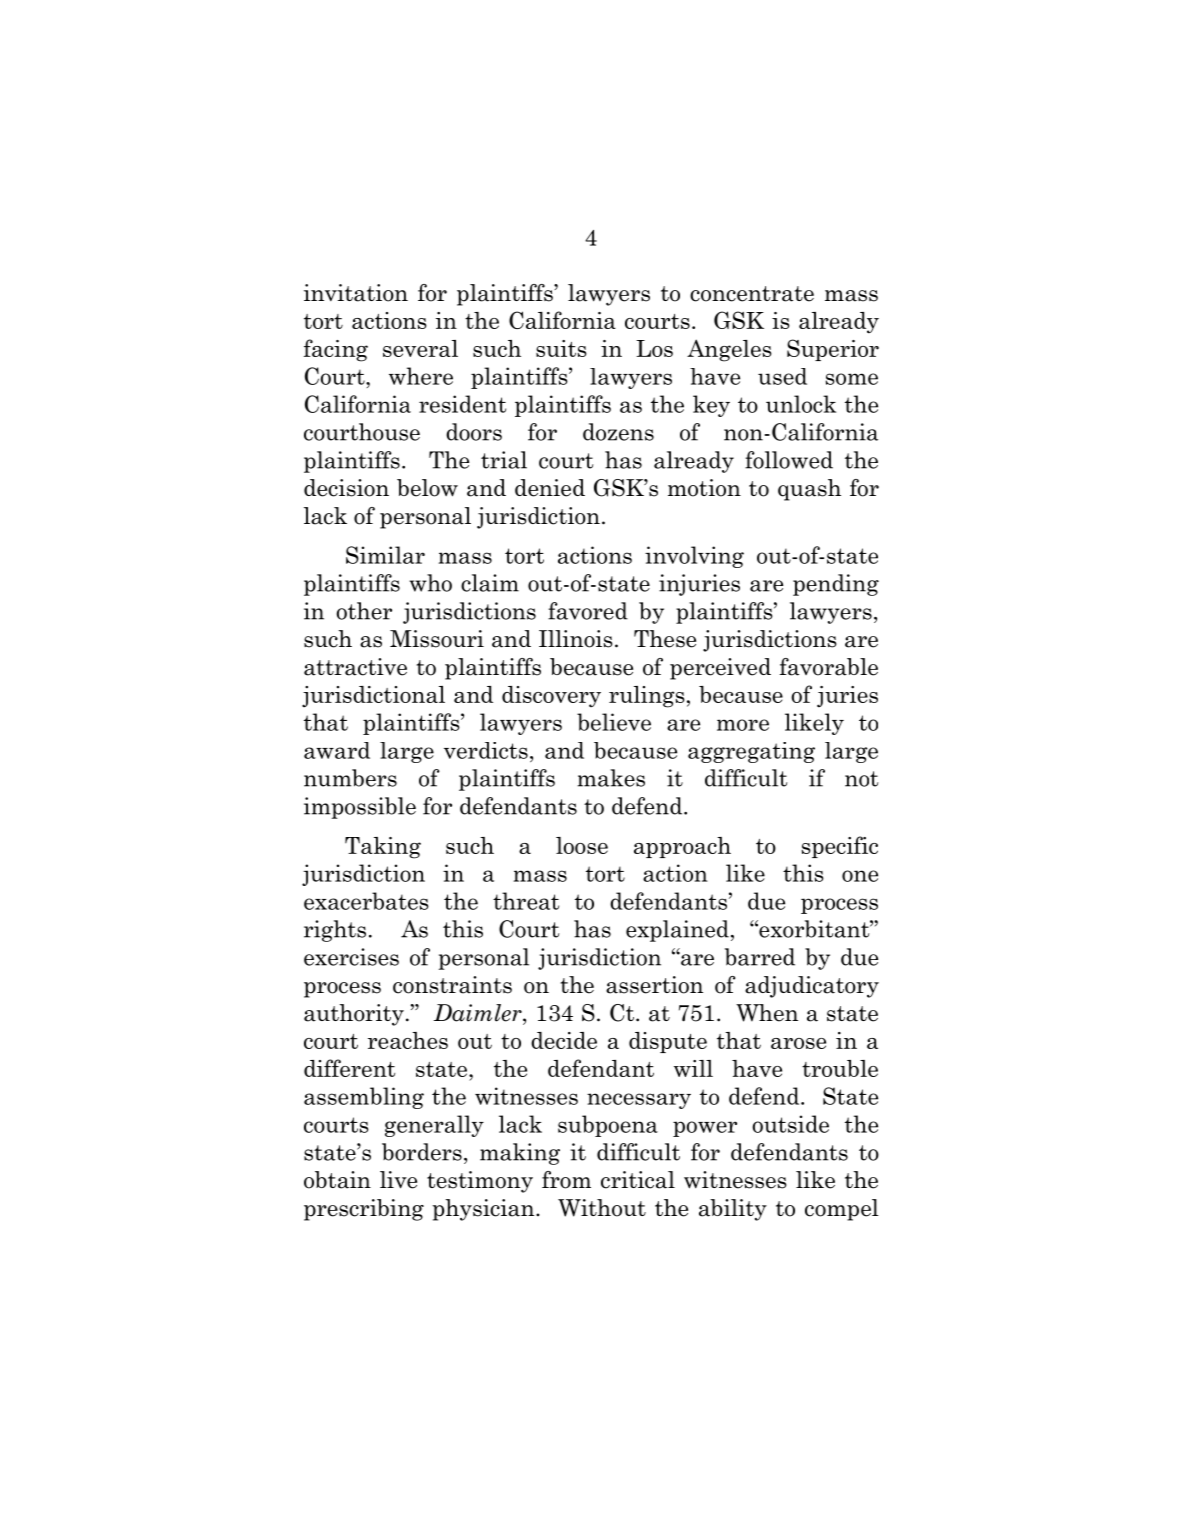 The image size is (1182, 1530). I want to click on one, so click(860, 876).
